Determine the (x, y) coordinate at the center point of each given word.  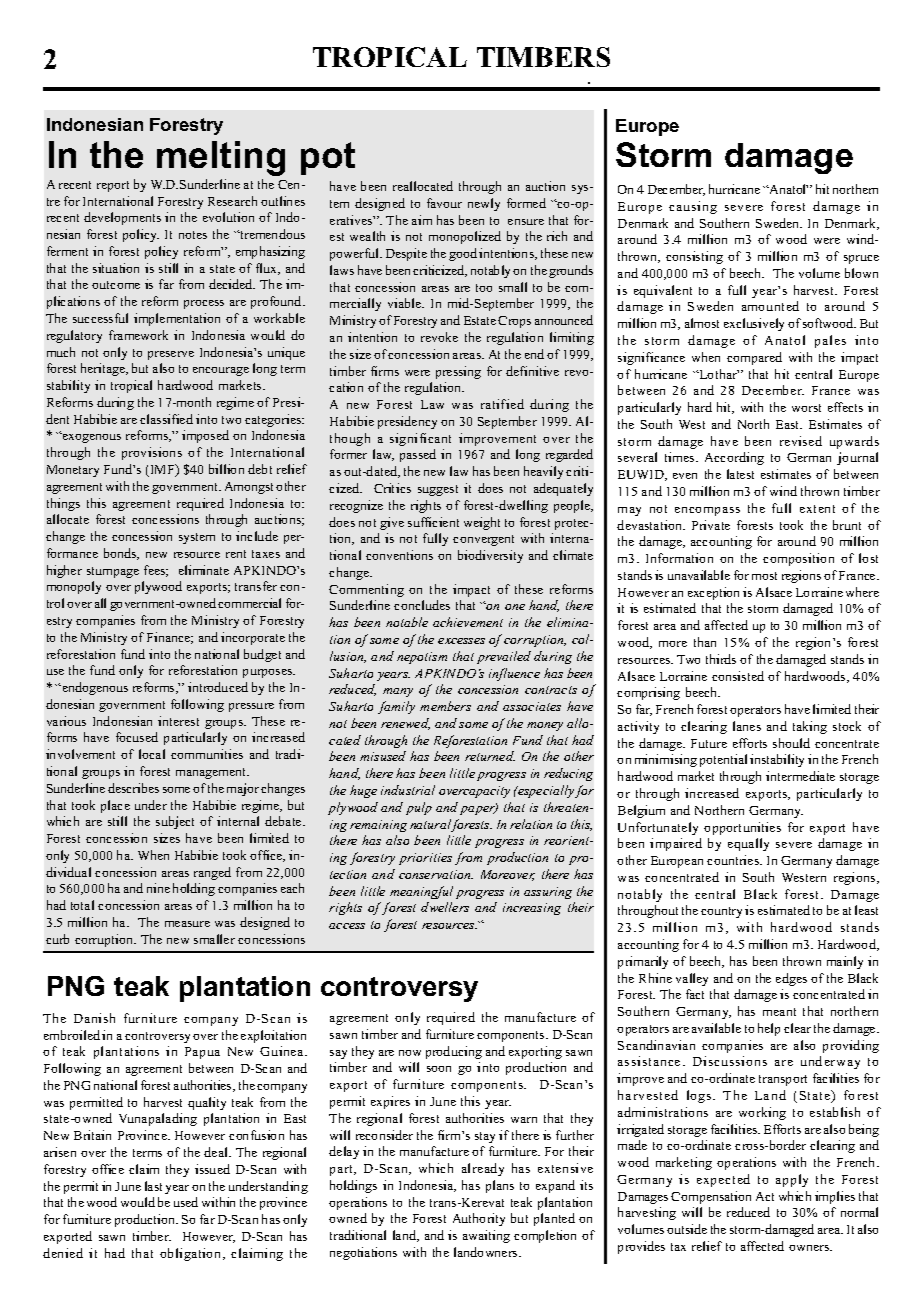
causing (693, 207)
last (153, 1186)
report (113, 186)
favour (444, 203)
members (445, 706)
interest (178, 721)
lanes (747, 726)
